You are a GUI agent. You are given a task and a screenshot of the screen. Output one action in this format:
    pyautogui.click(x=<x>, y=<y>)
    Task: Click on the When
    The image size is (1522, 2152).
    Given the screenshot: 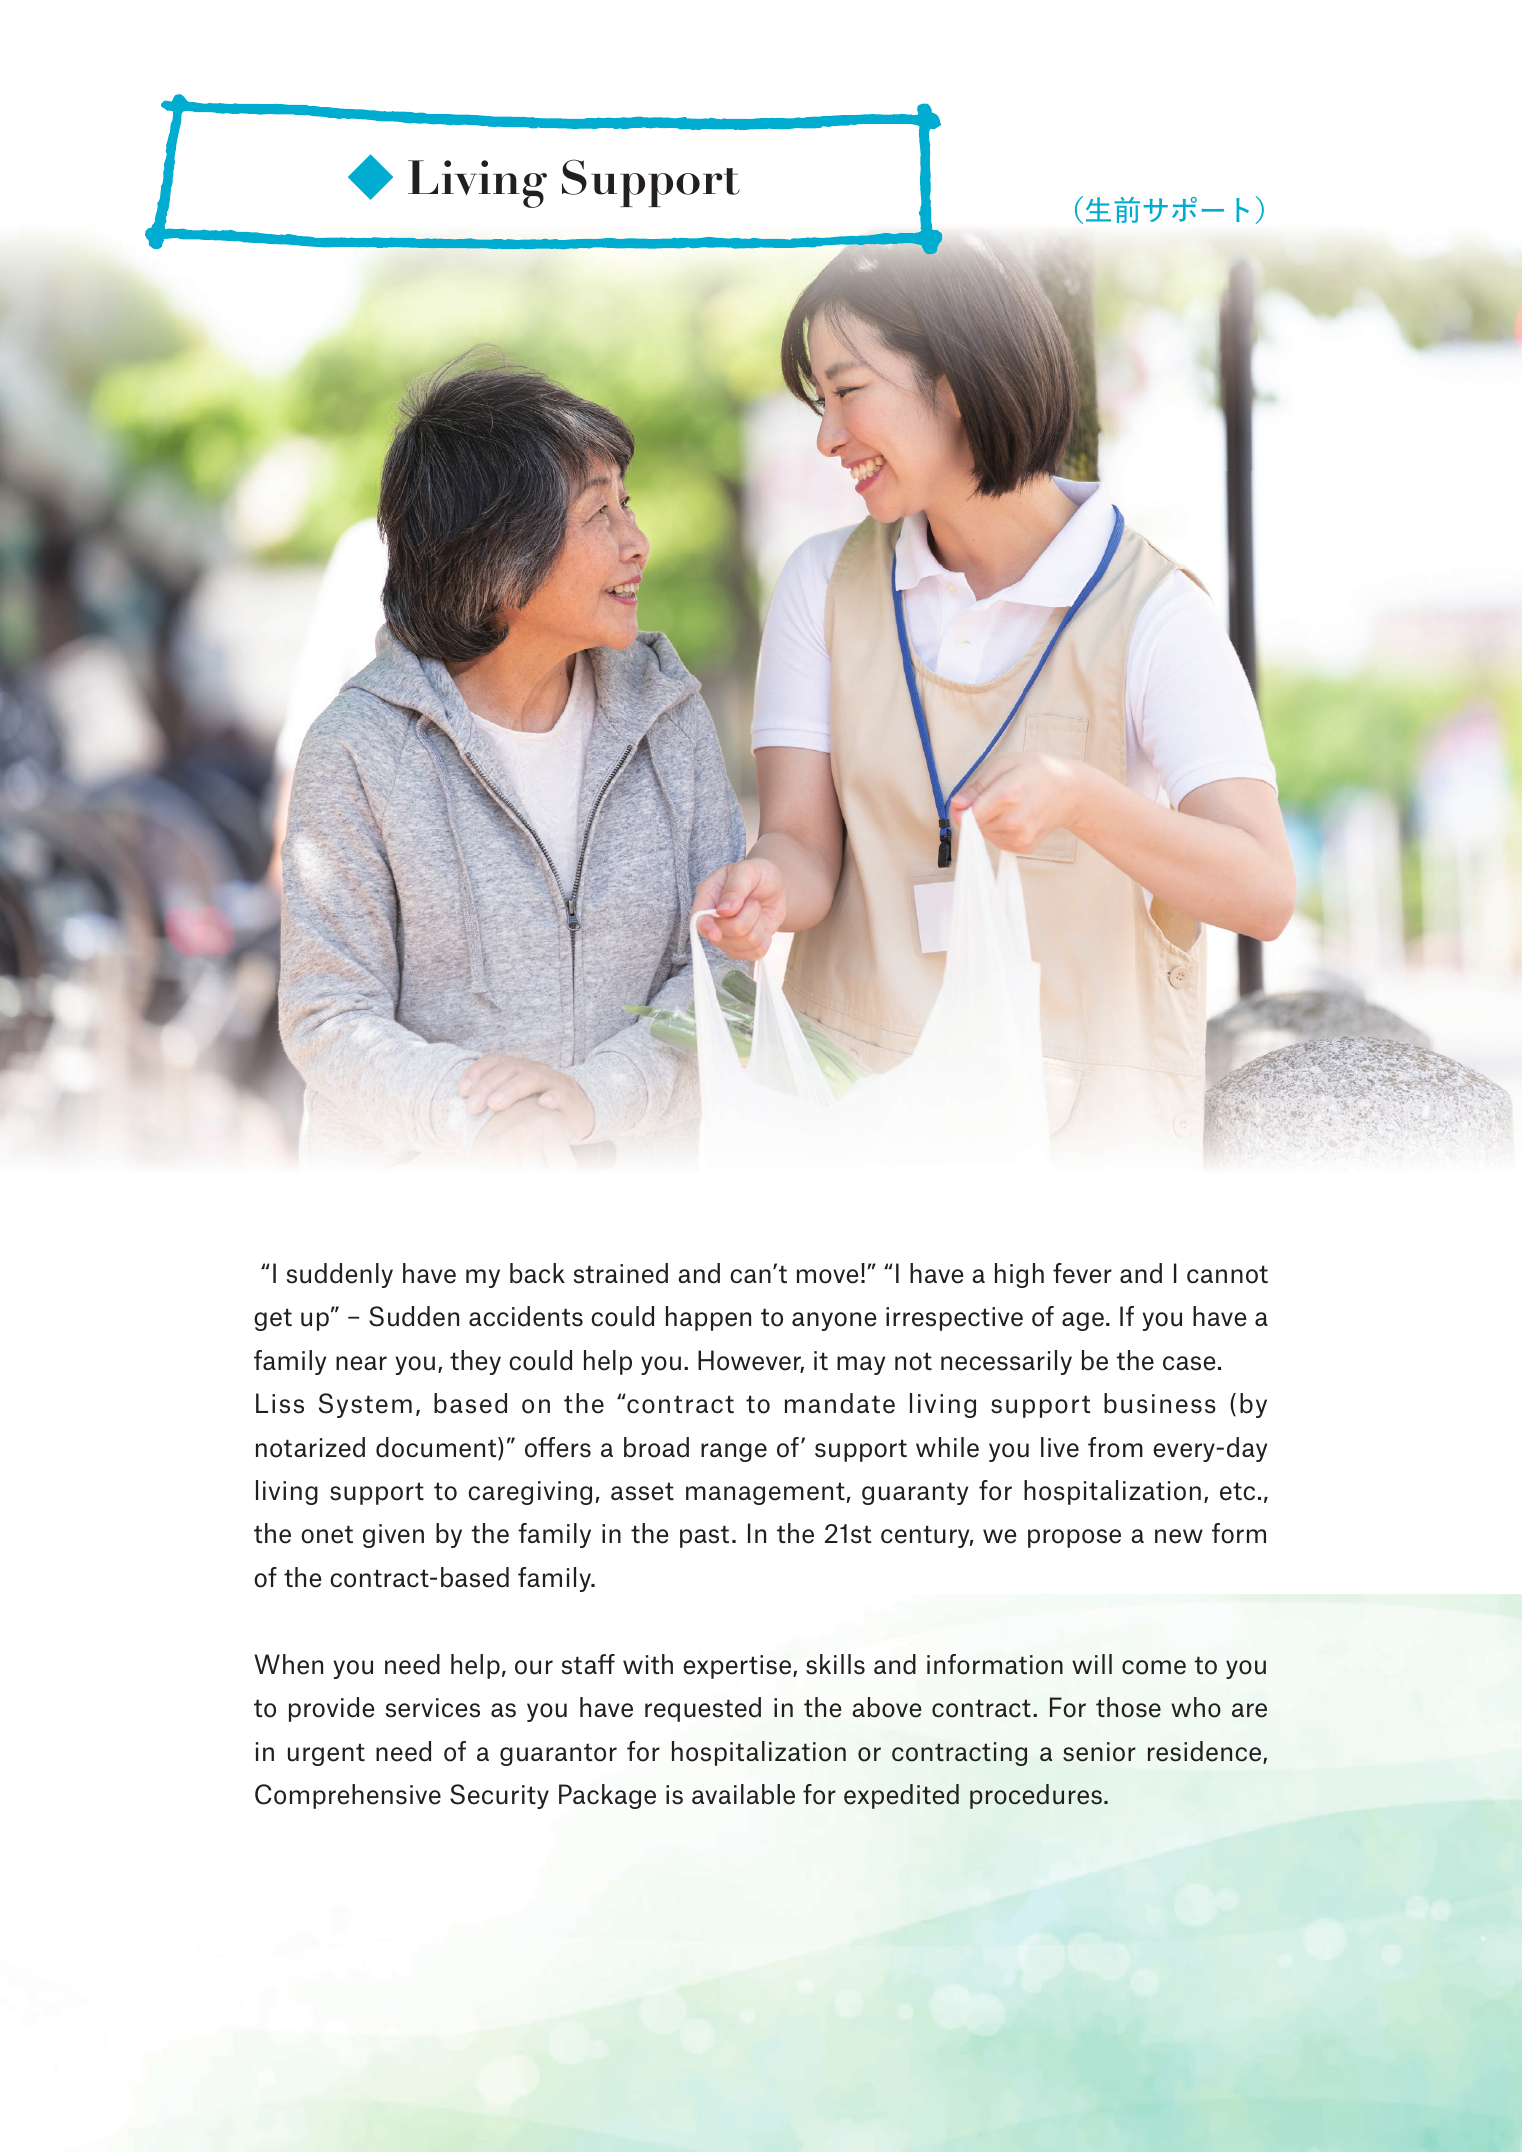 What is the action you would take?
    pyautogui.click(x=288, y=1664)
